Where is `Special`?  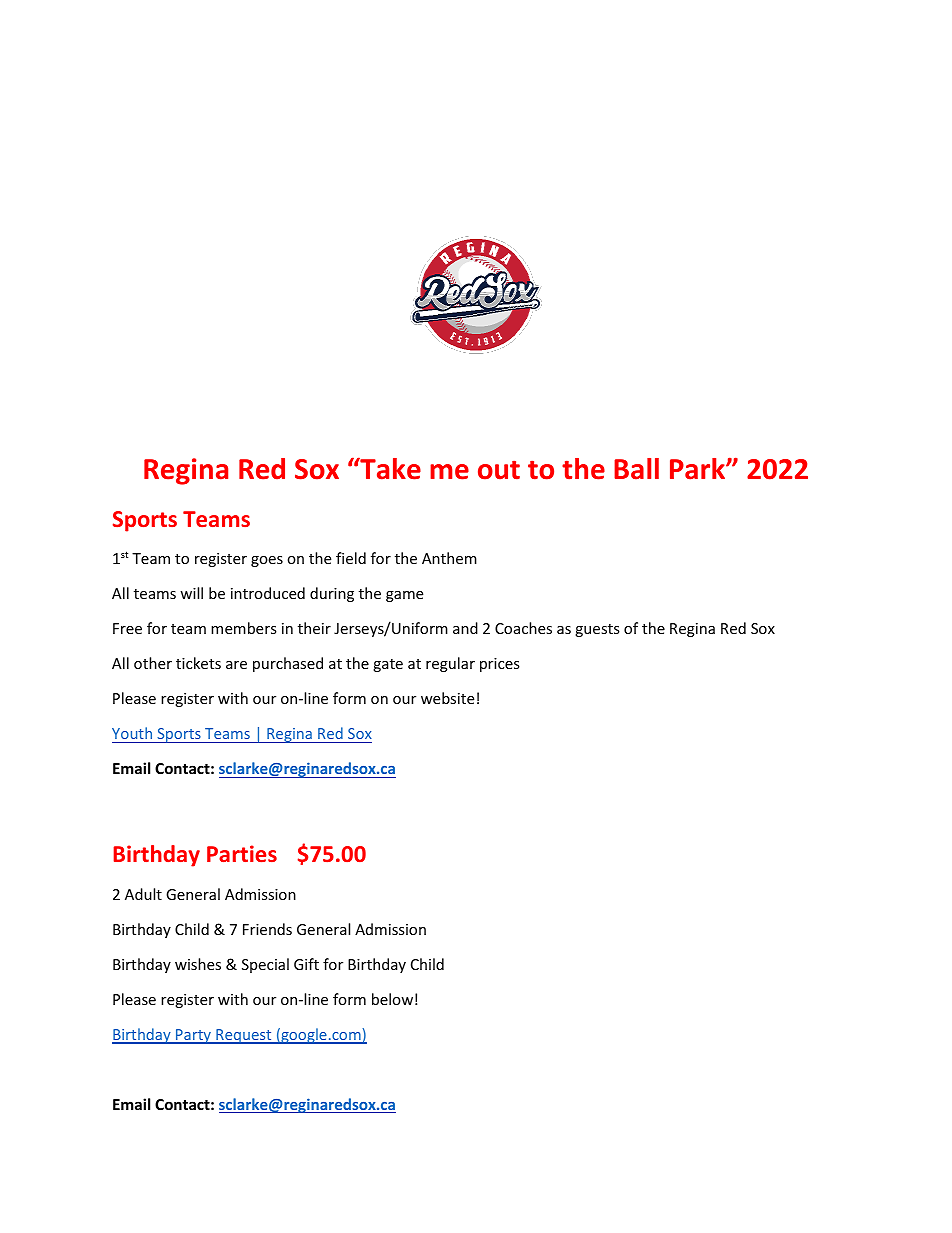 Special is located at coordinates (265, 965).
